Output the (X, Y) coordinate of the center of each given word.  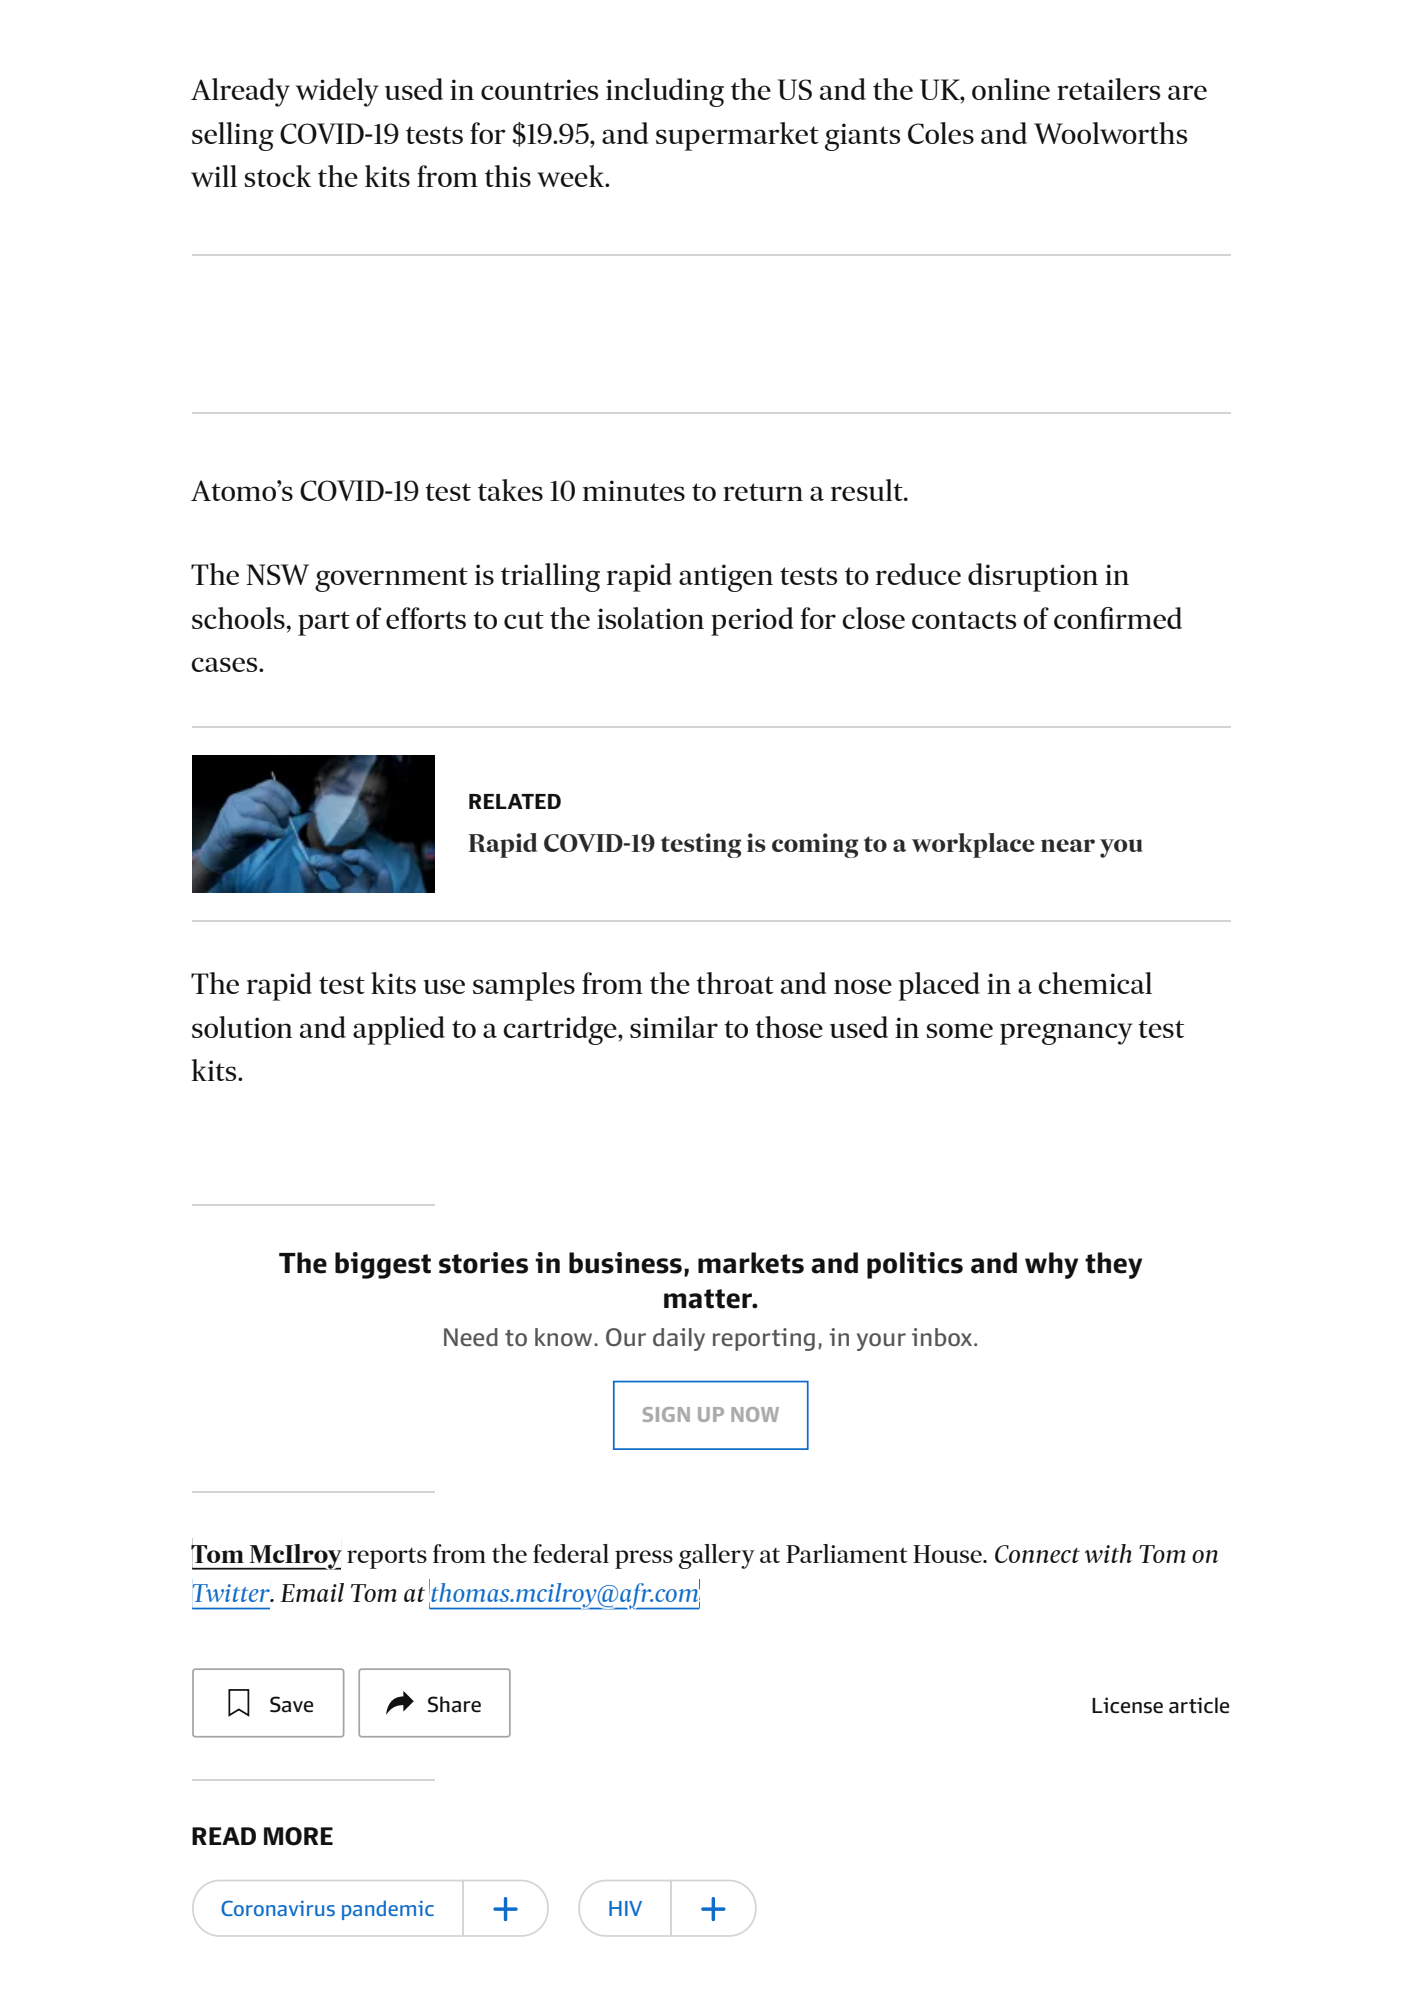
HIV (625, 1908)
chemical (1095, 983)
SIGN (666, 1414)
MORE (298, 1836)
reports (387, 1558)
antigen (726, 578)
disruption (1033, 577)
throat (735, 983)
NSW (277, 574)
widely (337, 92)
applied (399, 1030)
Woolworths (1111, 133)
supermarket (737, 136)
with (1108, 1553)
